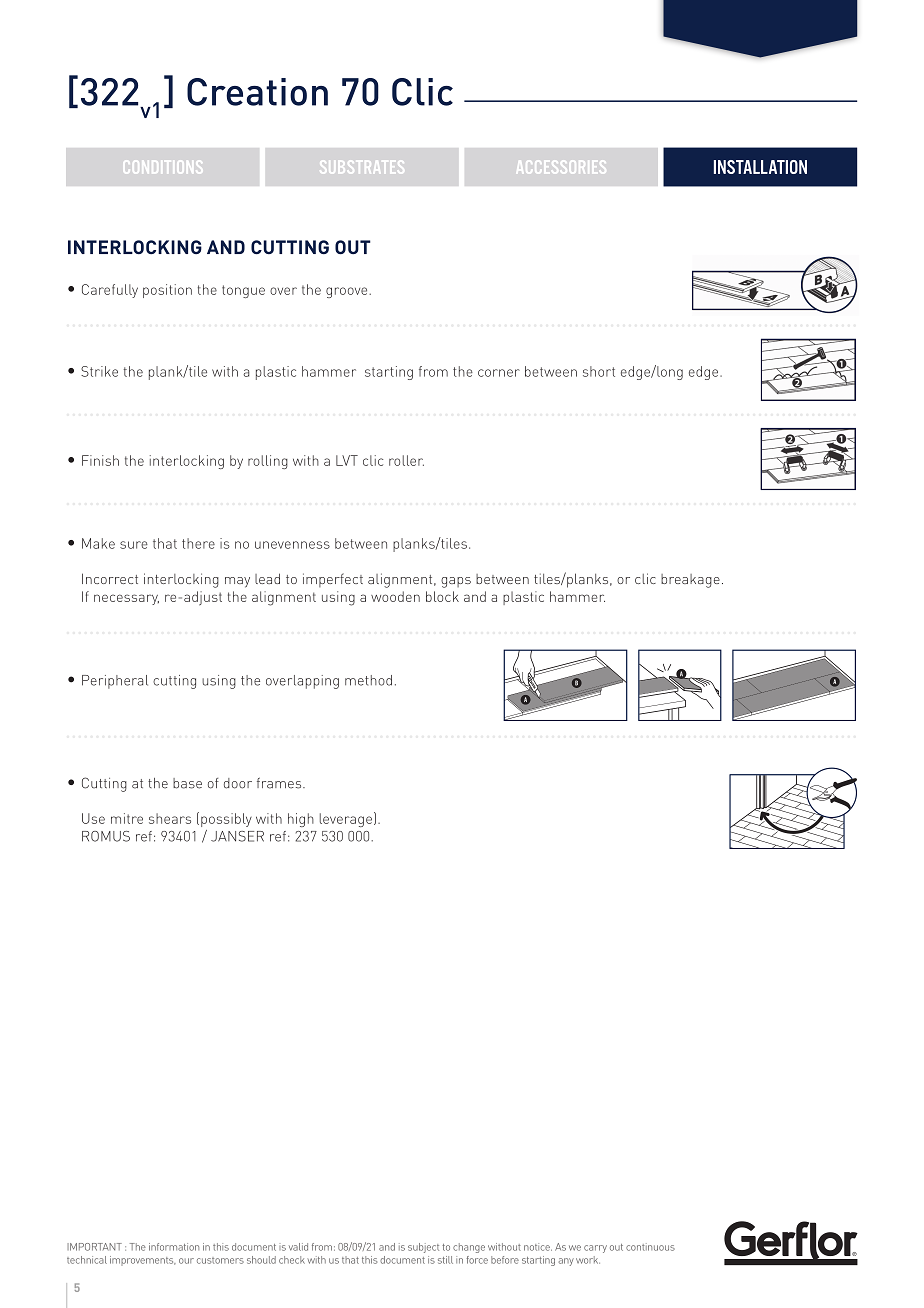 The image size is (924, 1308). I want to click on breakage, so click(690, 581).
